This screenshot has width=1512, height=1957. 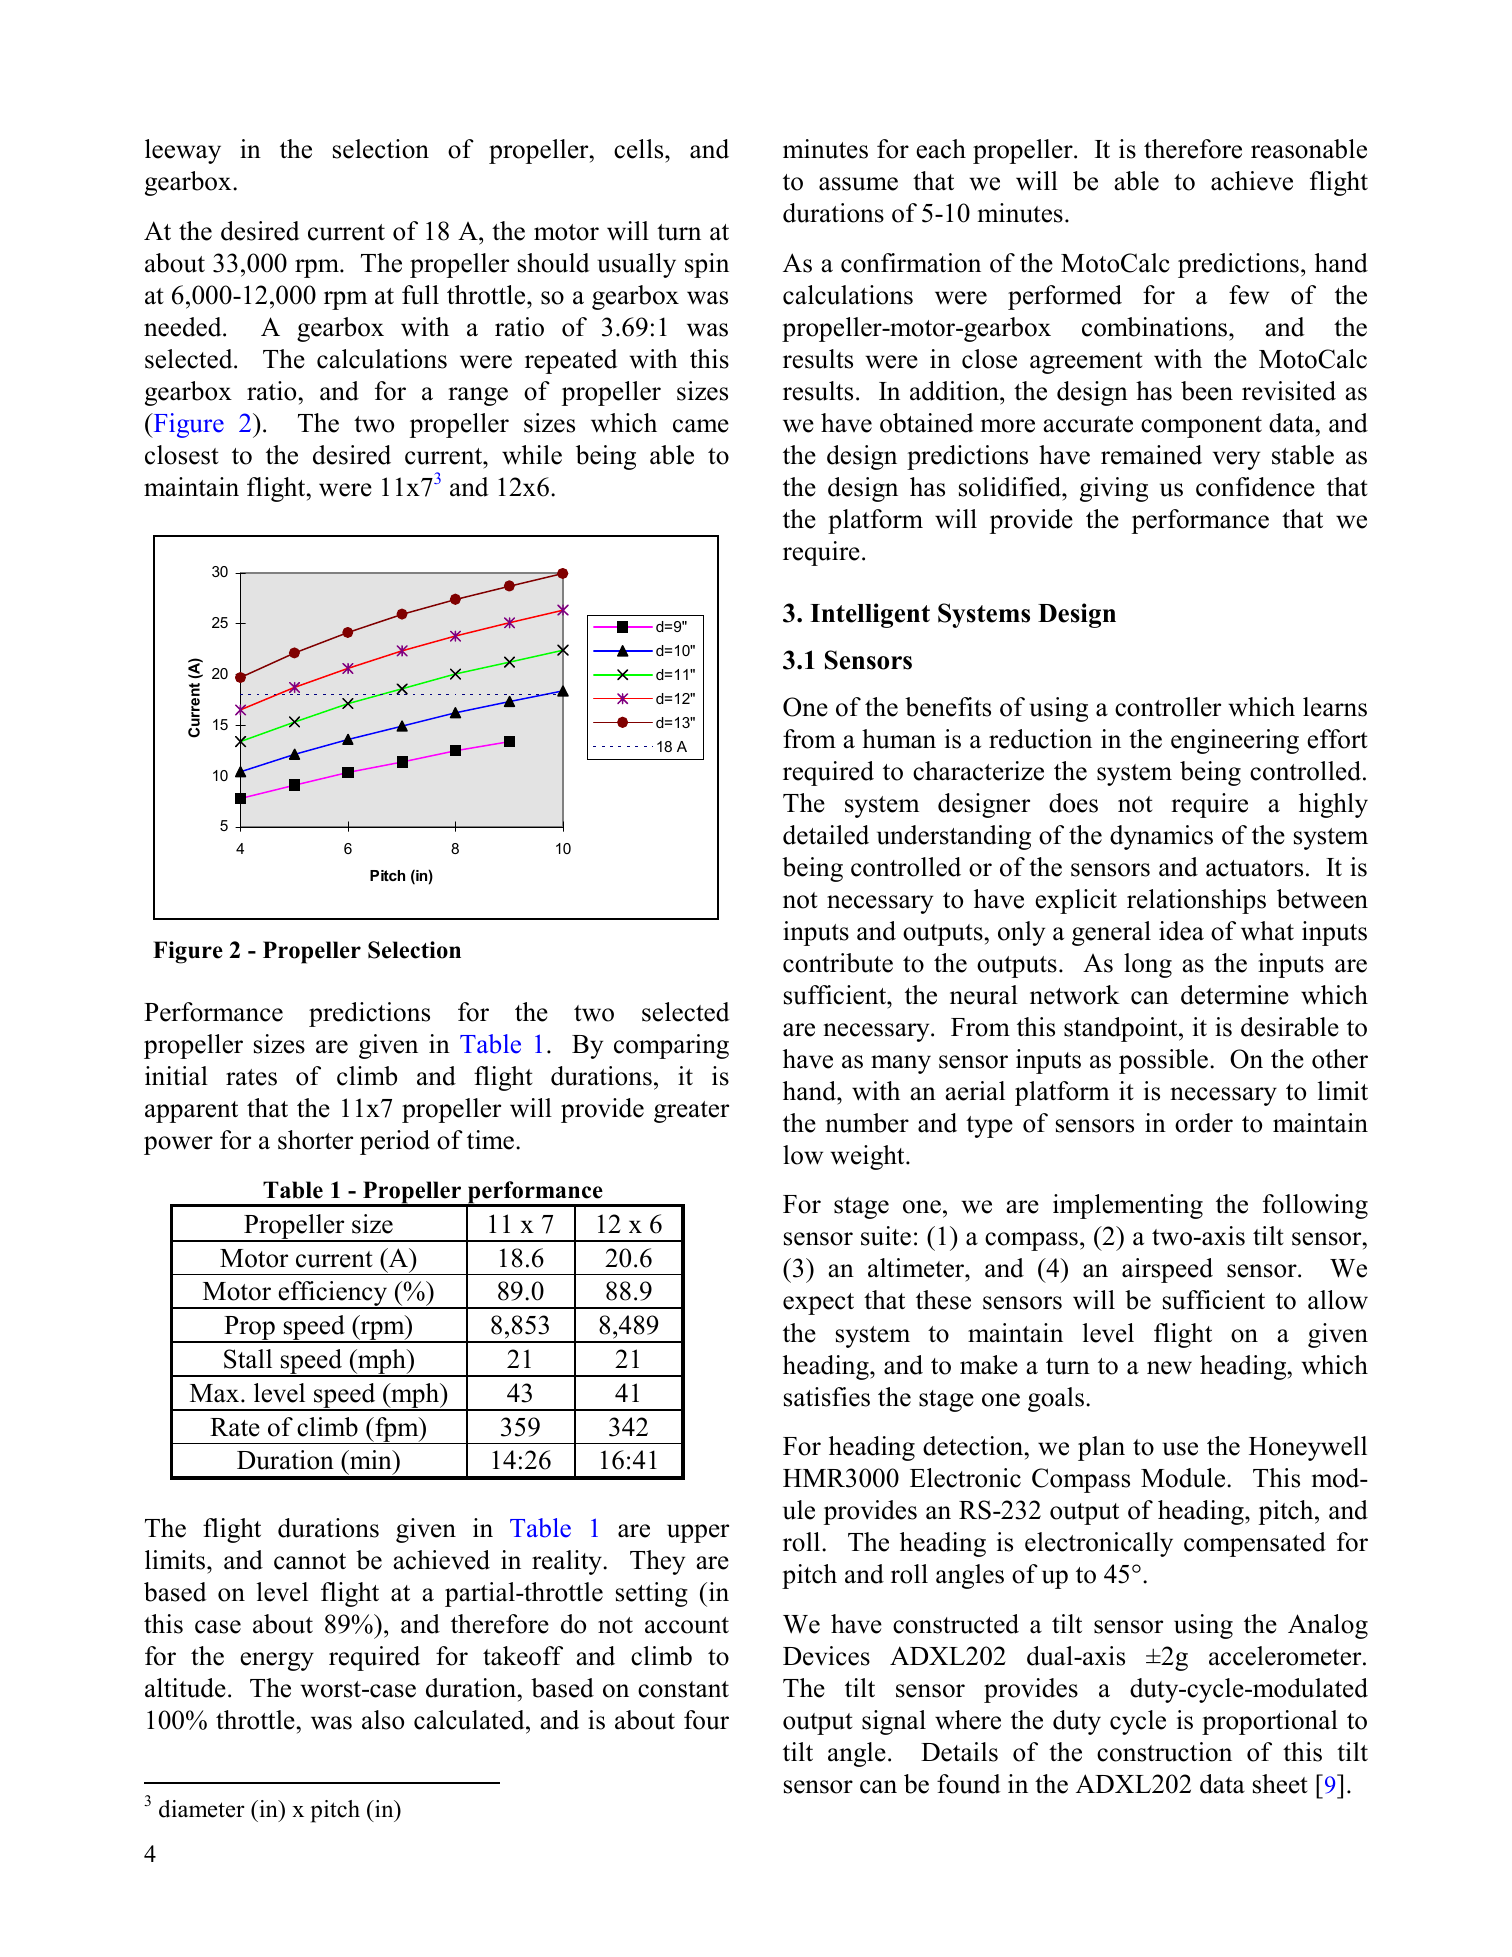 What do you see at coordinates (248, 1359) in the screenshot?
I see `Stall` at bounding box center [248, 1359].
